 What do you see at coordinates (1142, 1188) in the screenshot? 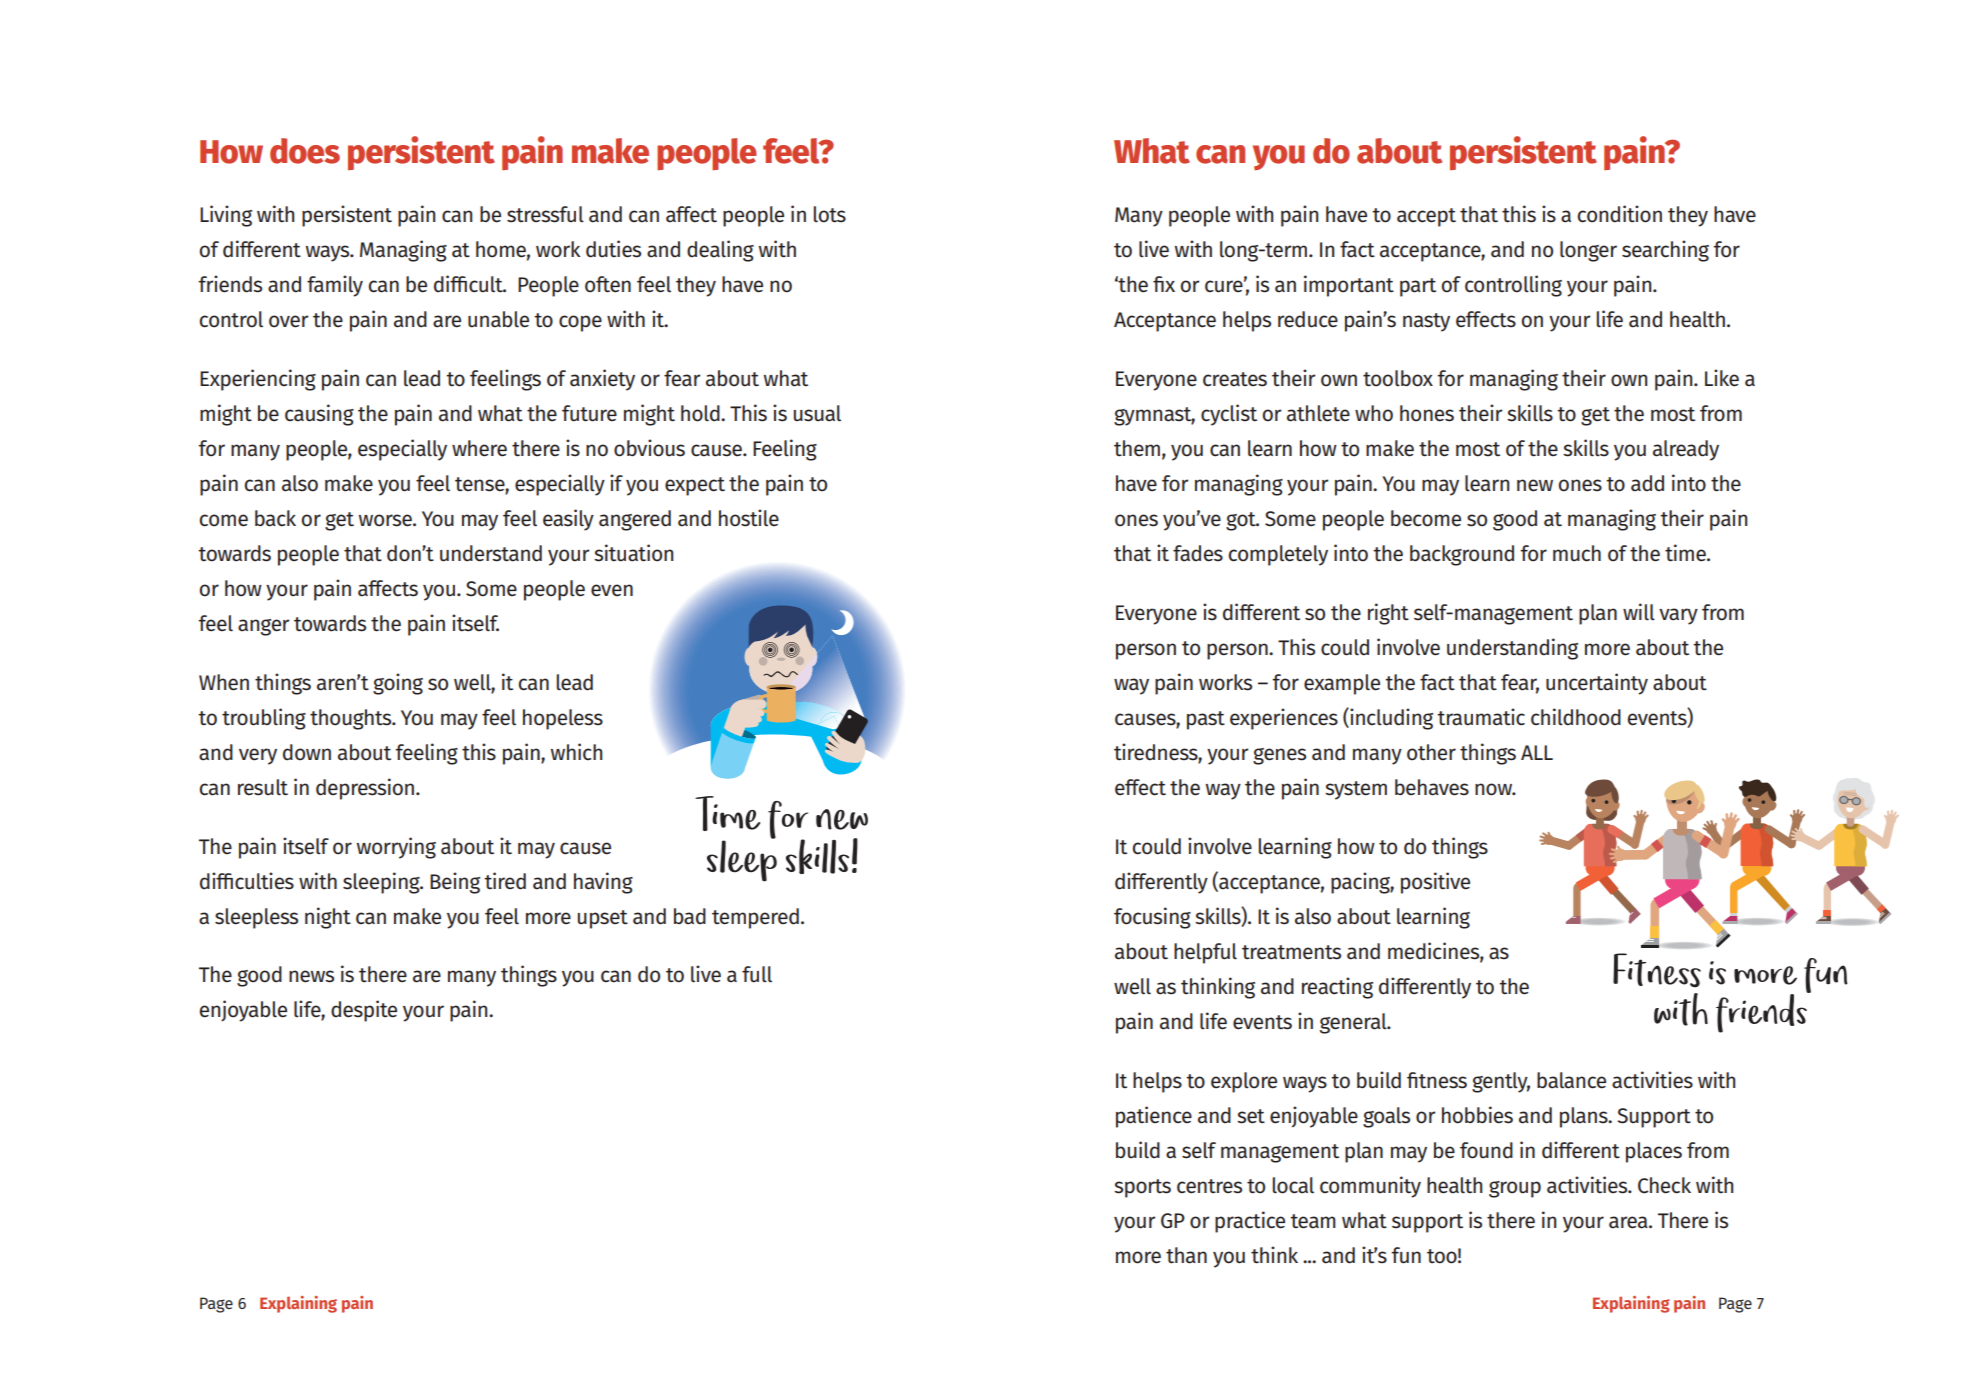
I see `sports` at bounding box center [1142, 1188].
